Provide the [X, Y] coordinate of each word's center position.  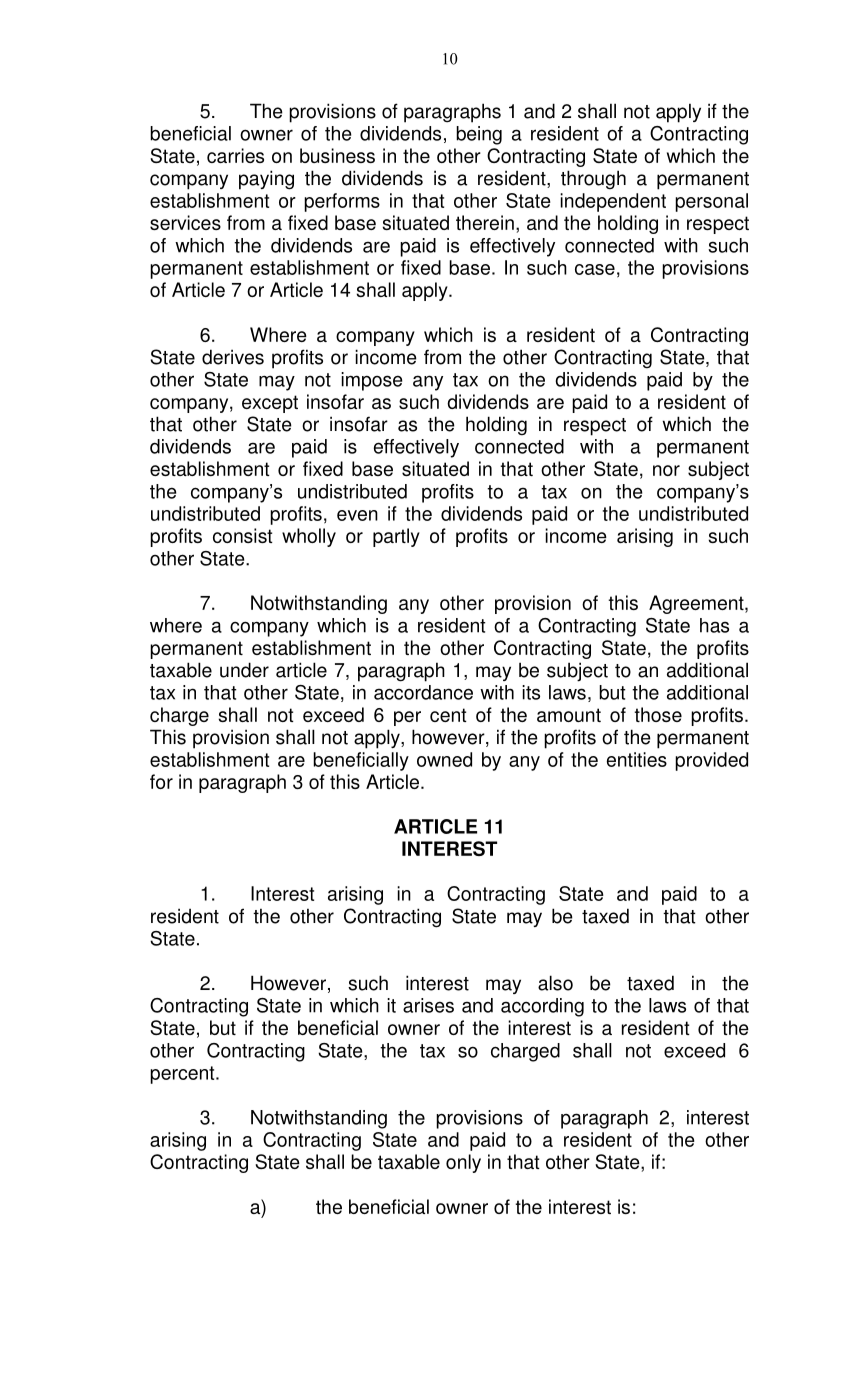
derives [233, 357]
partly [396, 537]
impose [371, 381]
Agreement [697, 604]
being [479, 135]
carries [235, 155]
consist [243, 535]
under [244, 670]
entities [637, 759]
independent [613, 202]
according [542, 1007]
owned [444, 759]
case [595, 269]
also [555, 983]
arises [428, 1005]
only [463, 1163]
